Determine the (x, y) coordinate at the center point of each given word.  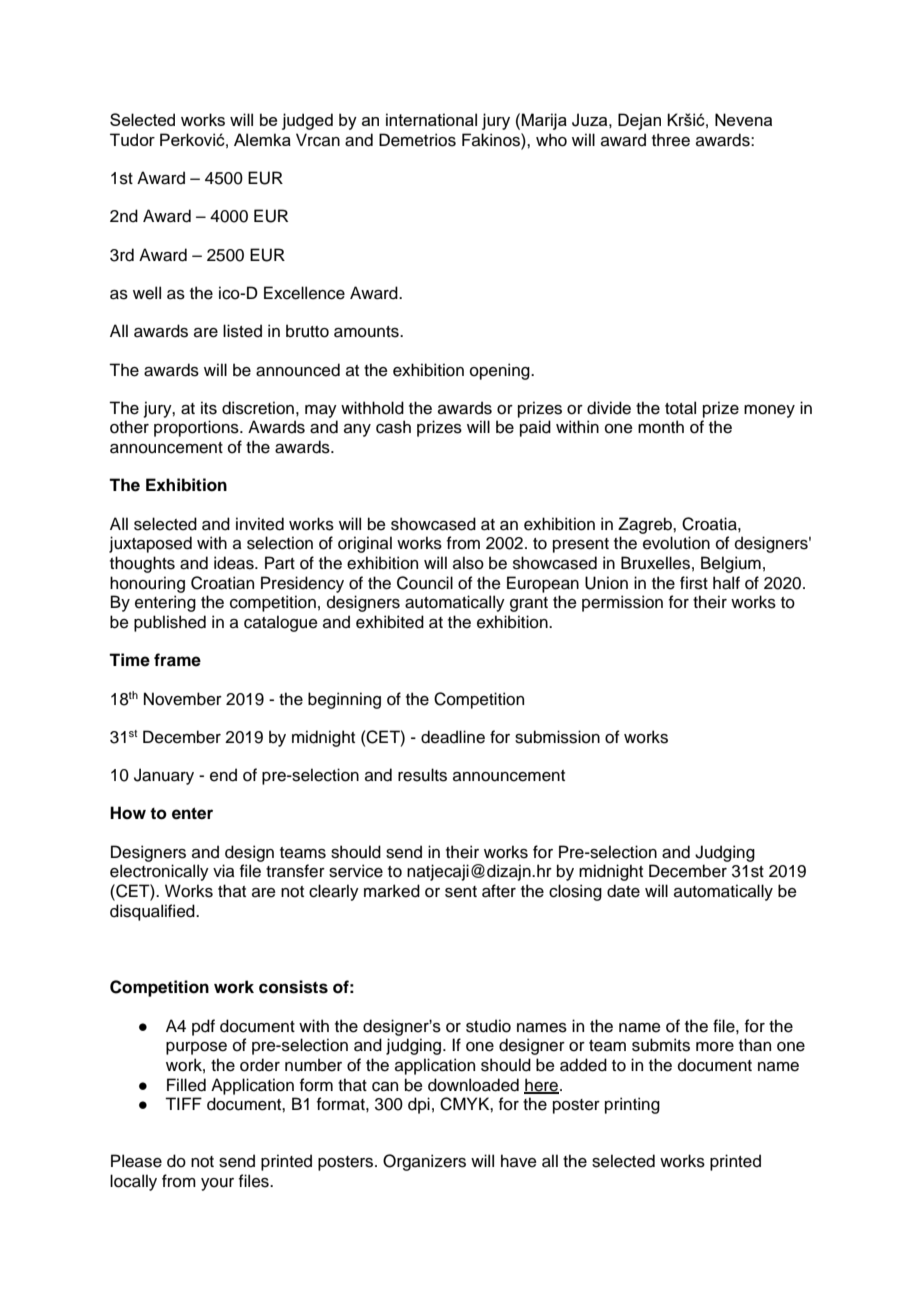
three (671, 140)
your (217, 1184)
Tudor (132, 139)
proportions (197, 428)
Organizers (424, 1162)
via (224, 871)
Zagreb (646, 525)
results (422, 775)
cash (393, 427)
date (623, 891)
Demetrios (417, 140)
